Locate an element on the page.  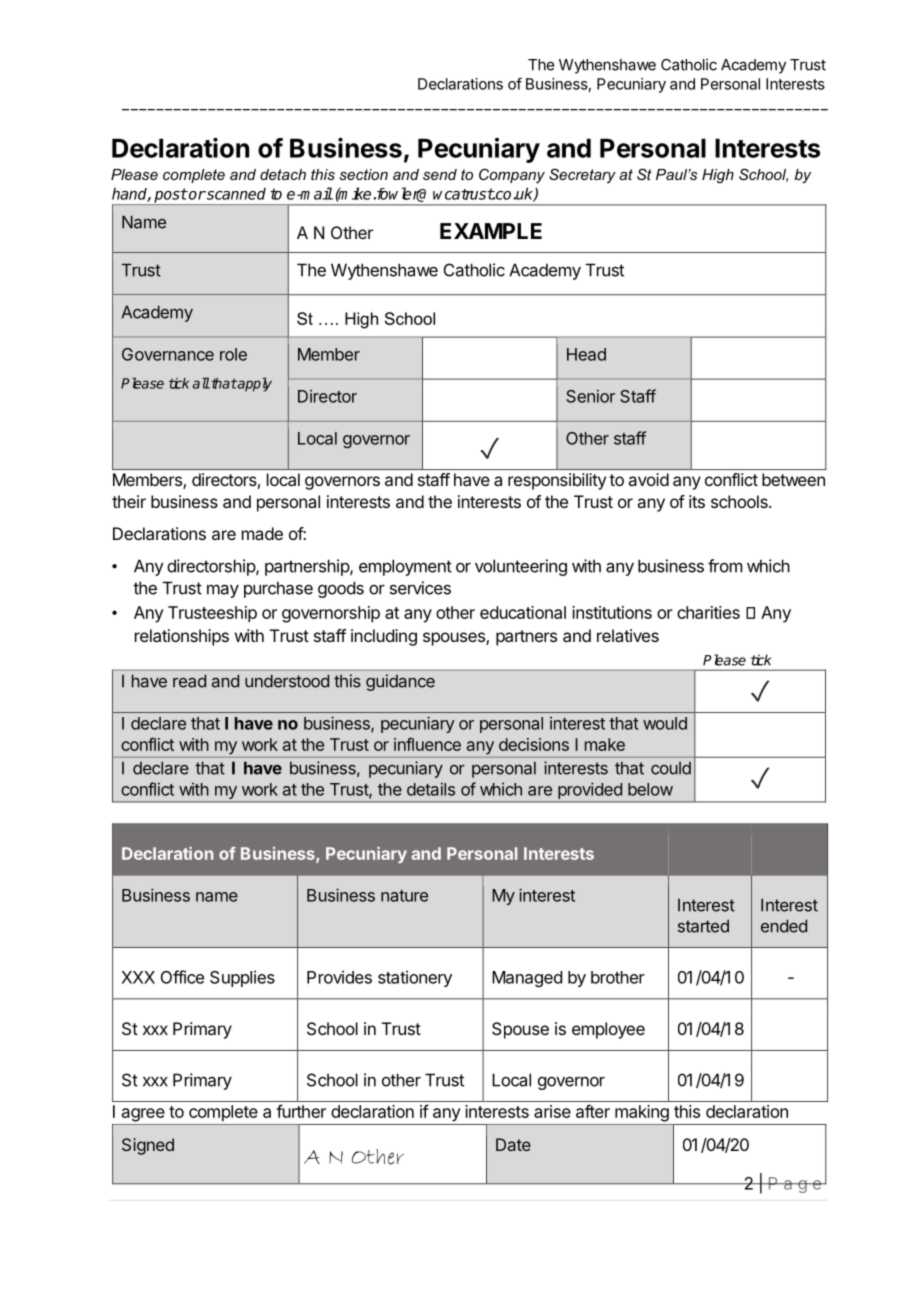
send is located at coordinates (440, 174).
